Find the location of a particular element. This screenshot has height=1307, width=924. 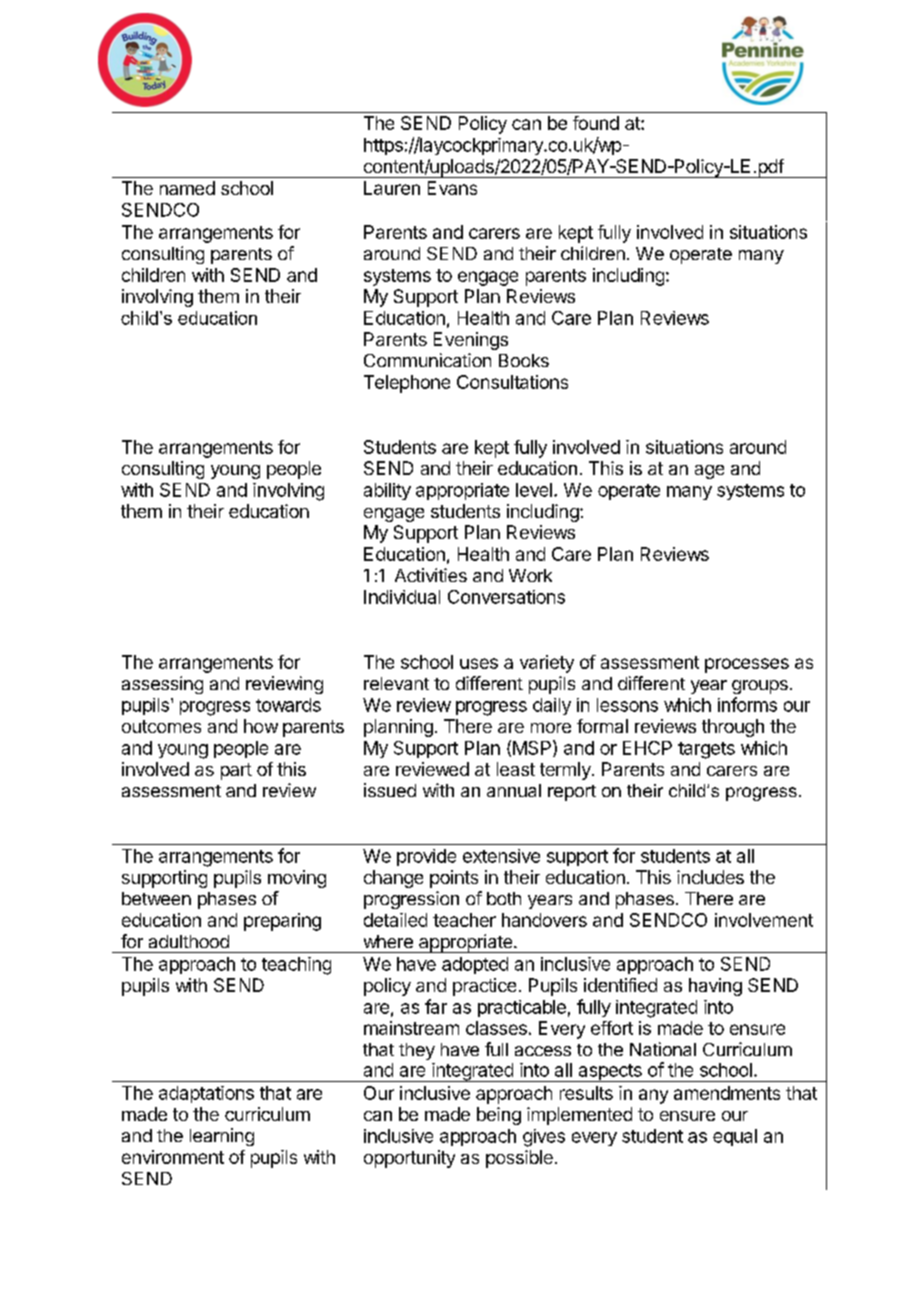

Evans is located at coordinates (452, 188).
